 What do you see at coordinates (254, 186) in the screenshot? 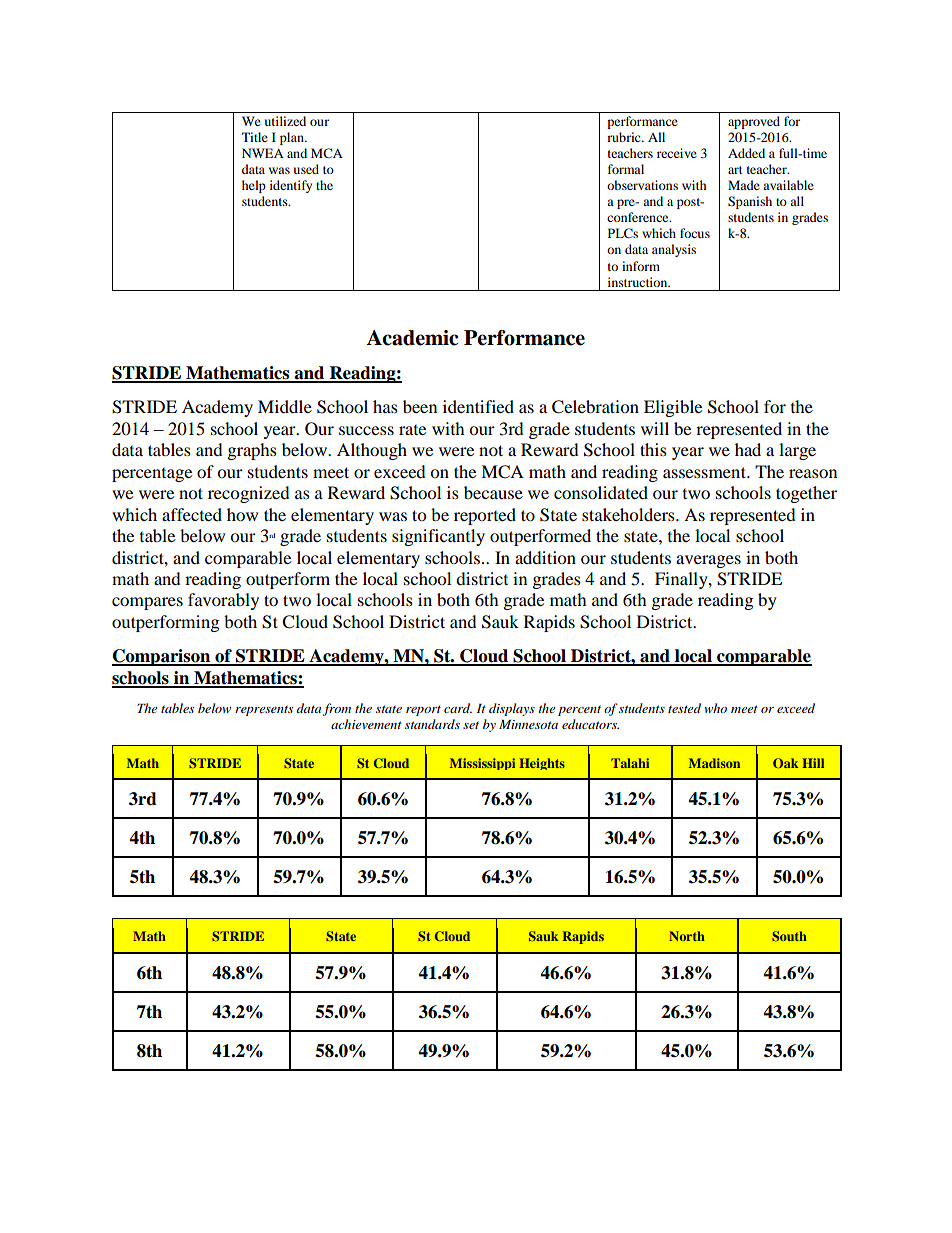
I see `help` at bounding box center [254, 186].
